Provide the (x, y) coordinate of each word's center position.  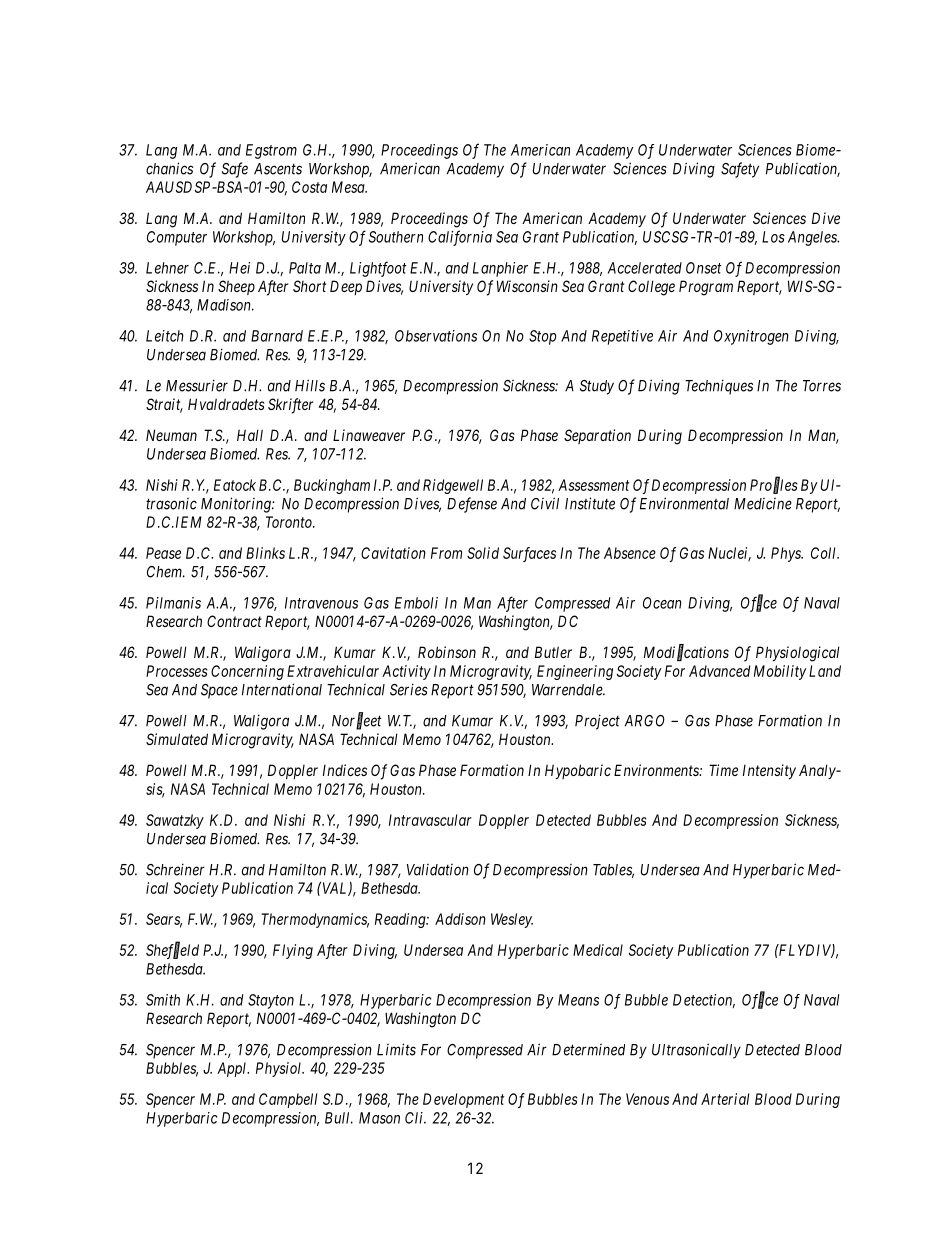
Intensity (769, 771)
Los (773, 237)
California (460, 238)
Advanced (719, 671)
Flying (293, 951)
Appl (233, 1069)
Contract (234, 621)
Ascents (278, 169)
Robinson (447, 652)
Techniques (719, 387)
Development (463, 1100)
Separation (597, 436)
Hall (250, 435)
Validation (438, 870)
